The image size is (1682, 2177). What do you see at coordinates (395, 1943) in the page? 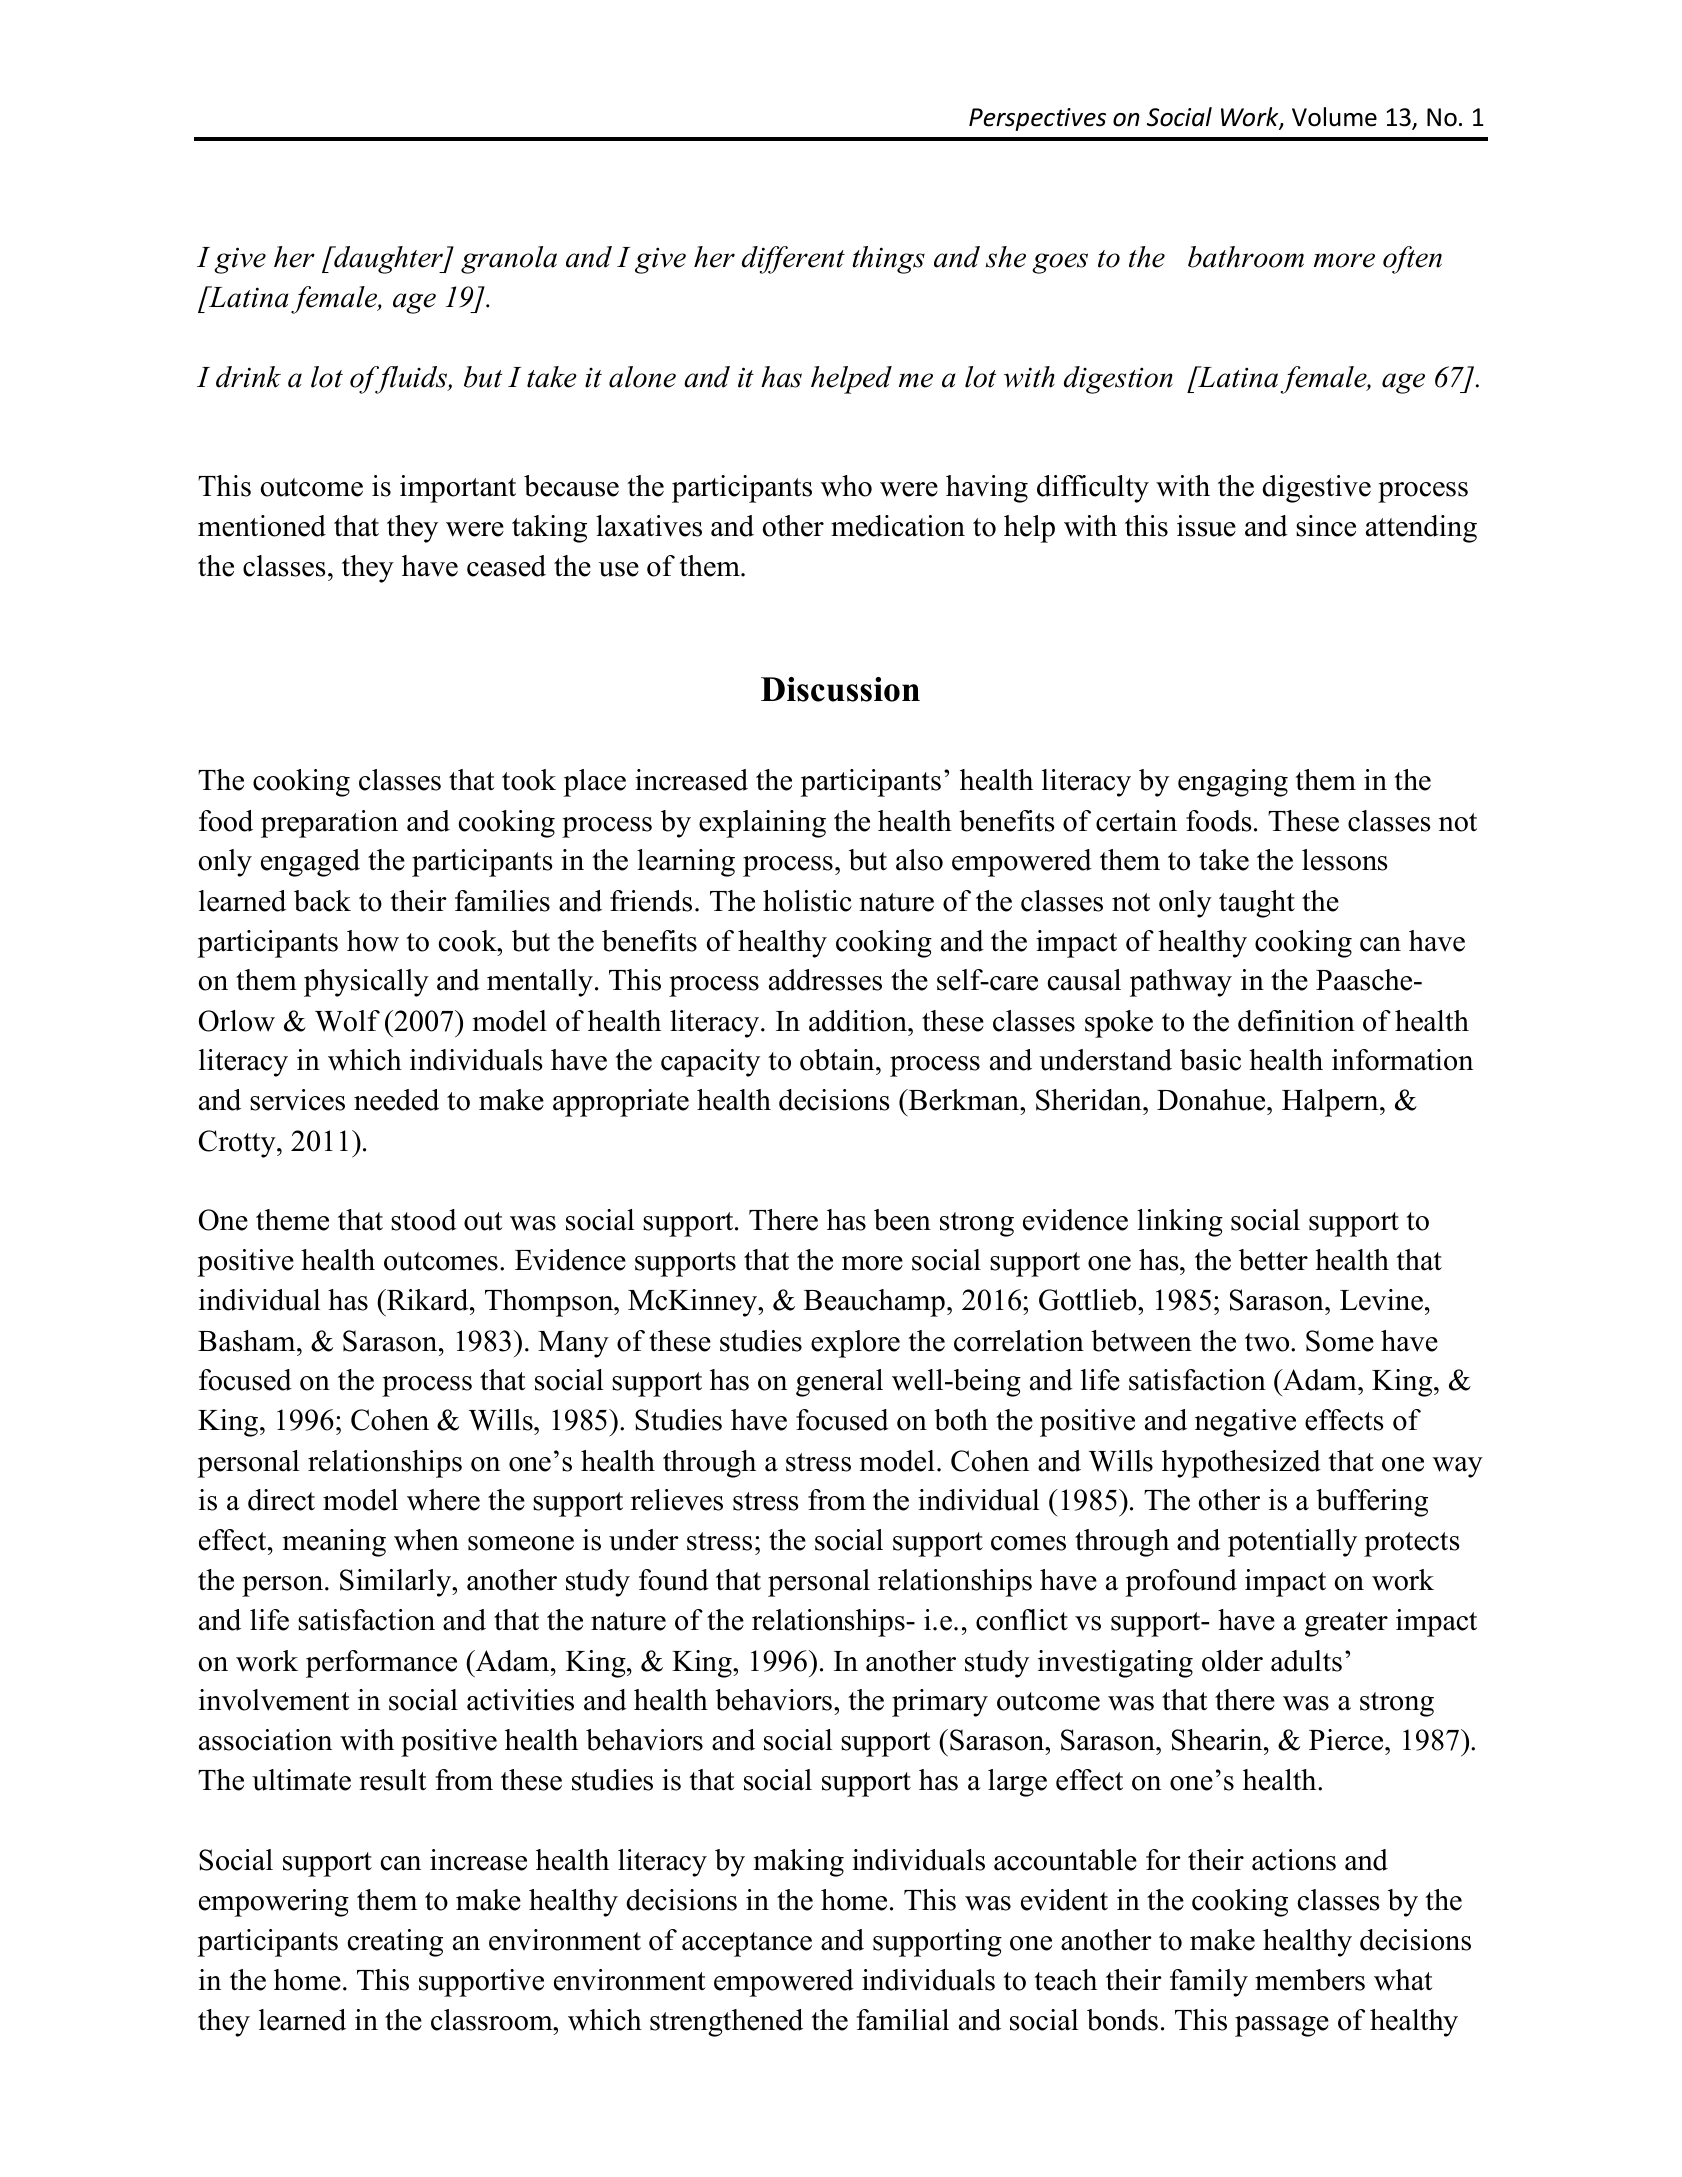
I see `creating` at bounding box center [395, 1943].
